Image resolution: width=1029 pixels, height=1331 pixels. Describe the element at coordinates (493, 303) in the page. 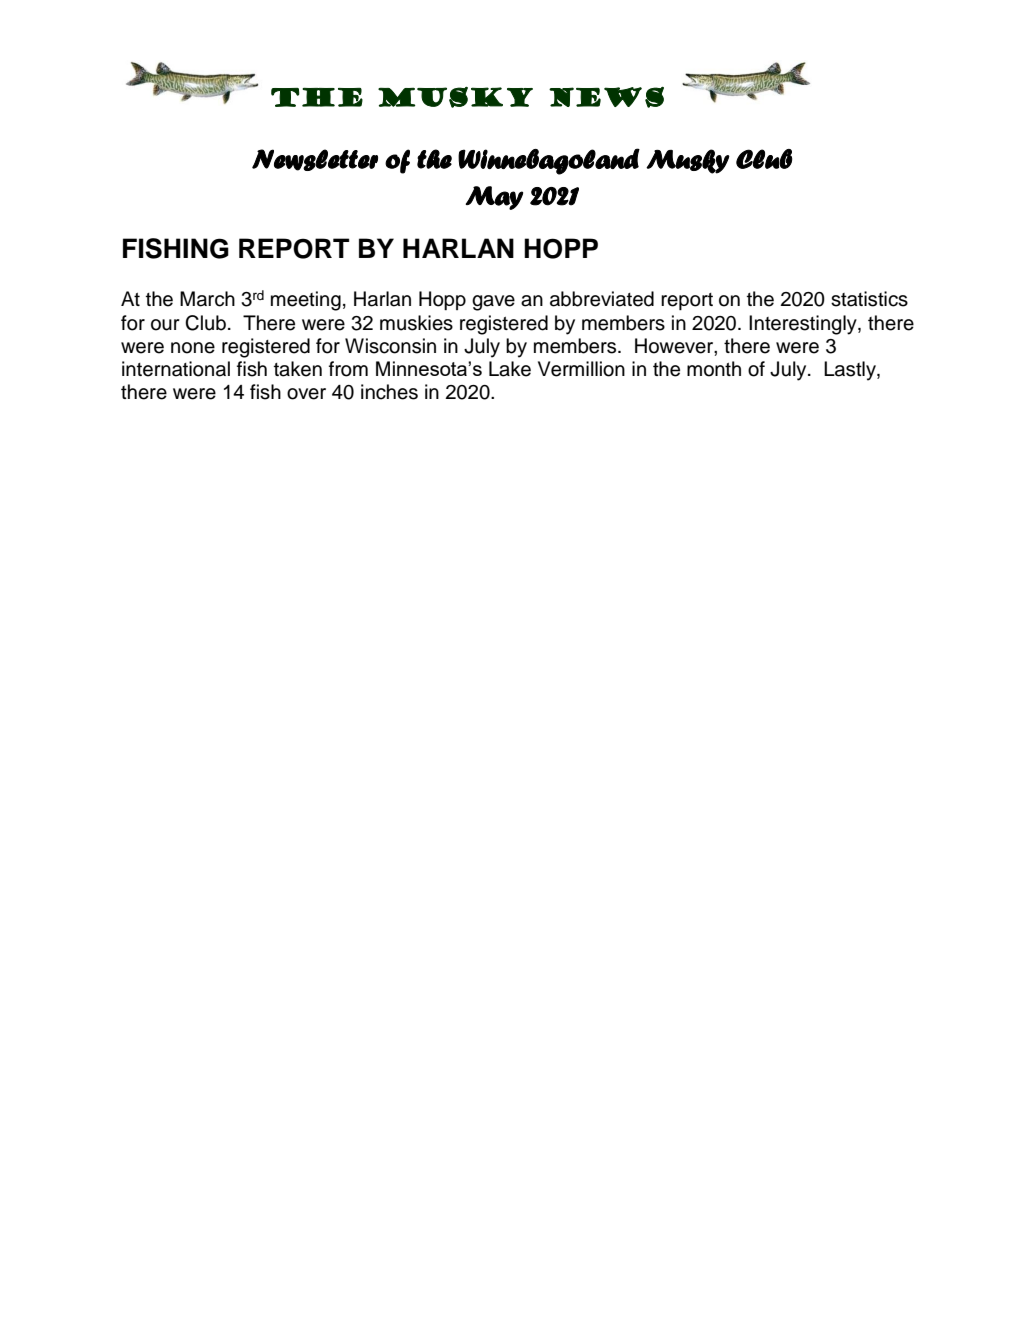

I see `gave` at that location.
